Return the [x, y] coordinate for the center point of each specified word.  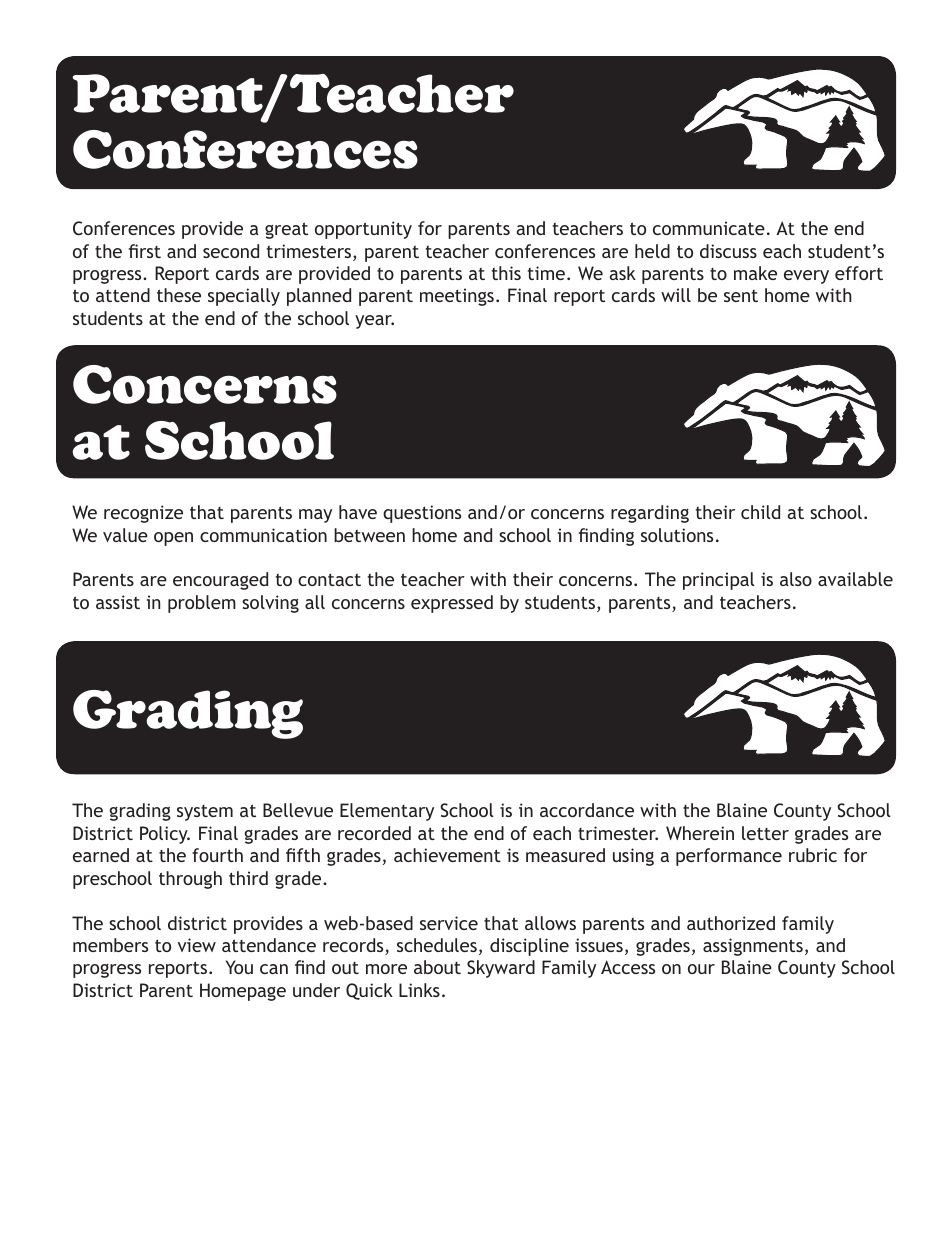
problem [202, 604]
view [197, 945]
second [231, 251]
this [506, 273]
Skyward [501, 969]
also [796, 579]
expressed [452, 604]
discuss [728, 251]
